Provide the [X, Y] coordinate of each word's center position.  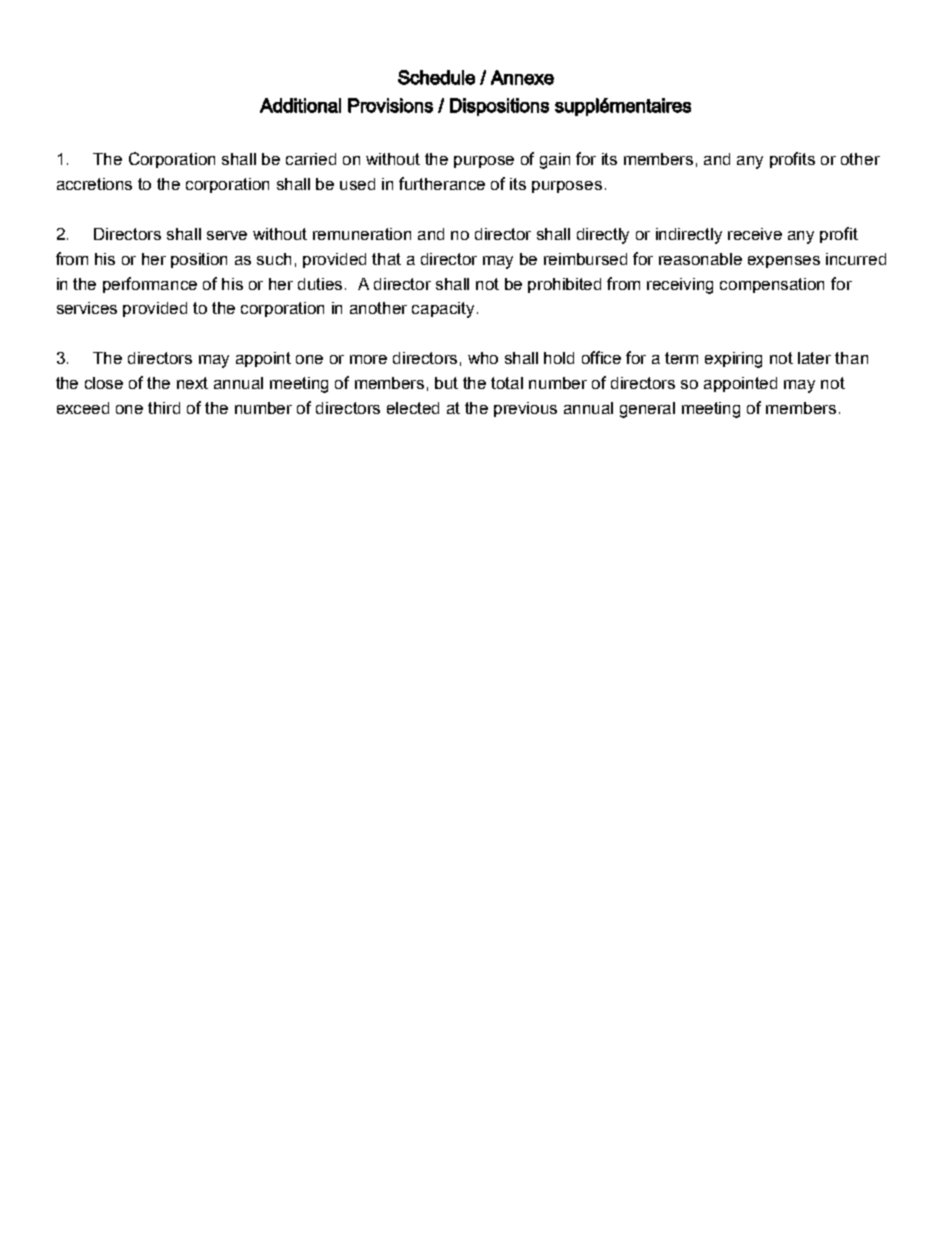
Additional [300, 105]
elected [413, 408]
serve [227, 235]
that [386, 259]
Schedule [436, 77]
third [164, 408]
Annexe [522, 77]
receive [755, 234]
